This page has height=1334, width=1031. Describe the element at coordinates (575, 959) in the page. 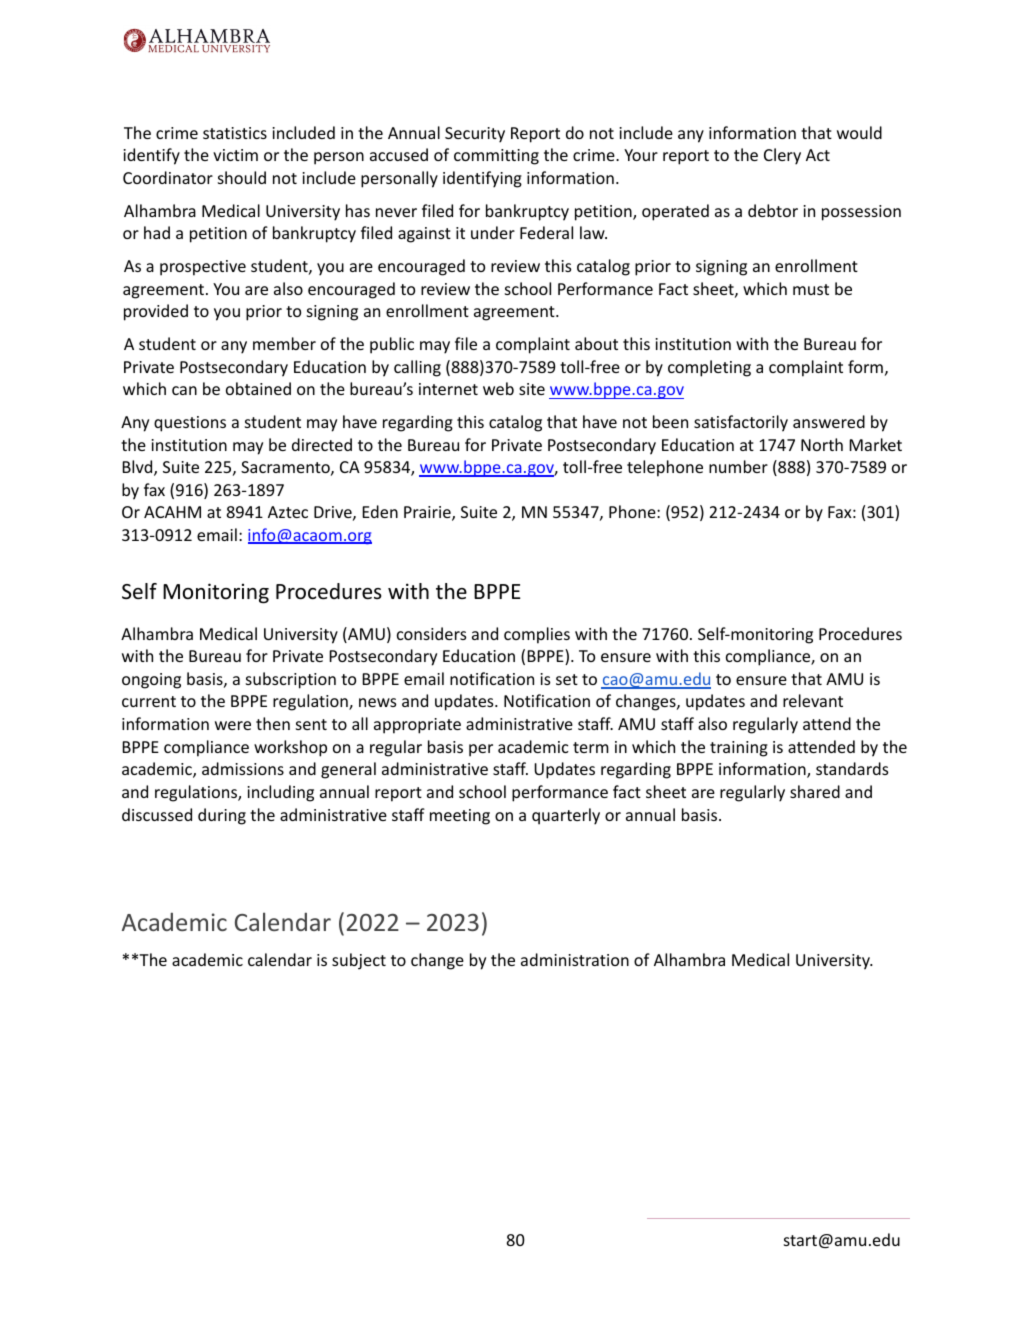

I see `administration` at that location.
